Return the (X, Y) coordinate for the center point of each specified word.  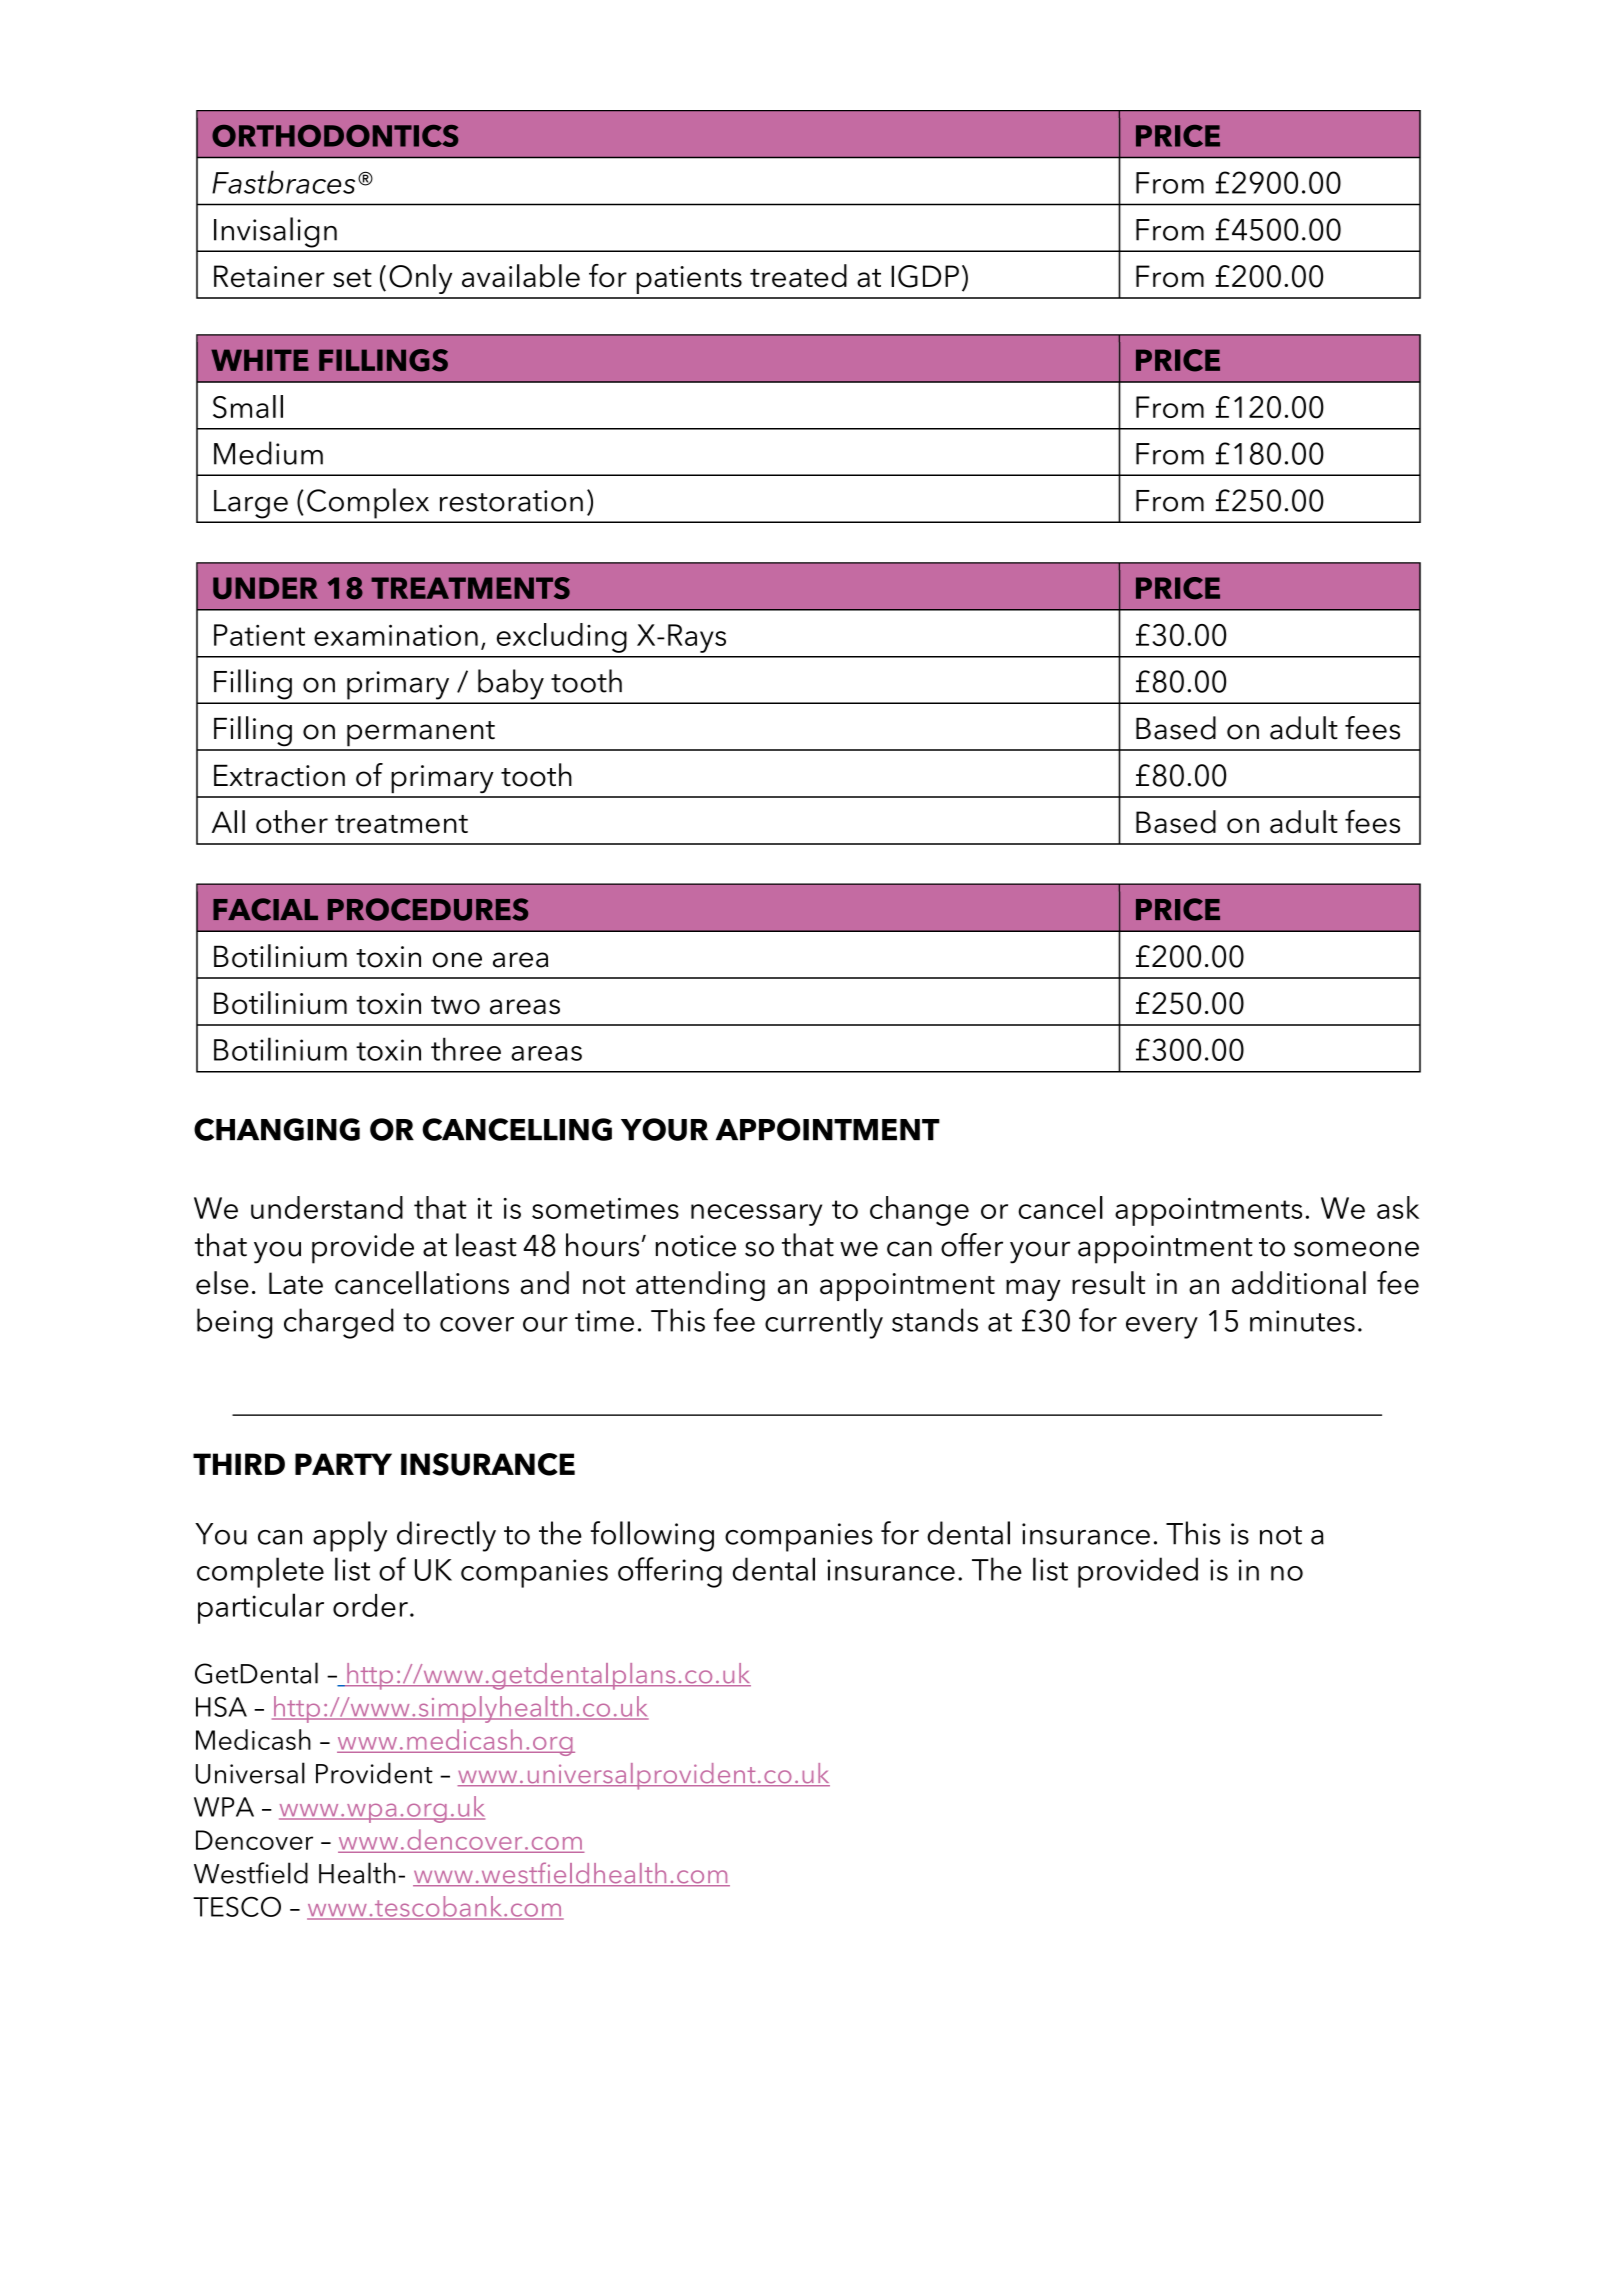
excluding (562, 638)
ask (1398, 1207)
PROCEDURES (428, 909)
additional (1299, 1283)
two (455, 1005)
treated (798, 276)
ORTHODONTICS (335, 136)
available (521, 276)
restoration (511, 501)
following (652, 1536)
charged (339, 1323)
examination (396, 635)
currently (824, 1323)
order (370, 1605)
